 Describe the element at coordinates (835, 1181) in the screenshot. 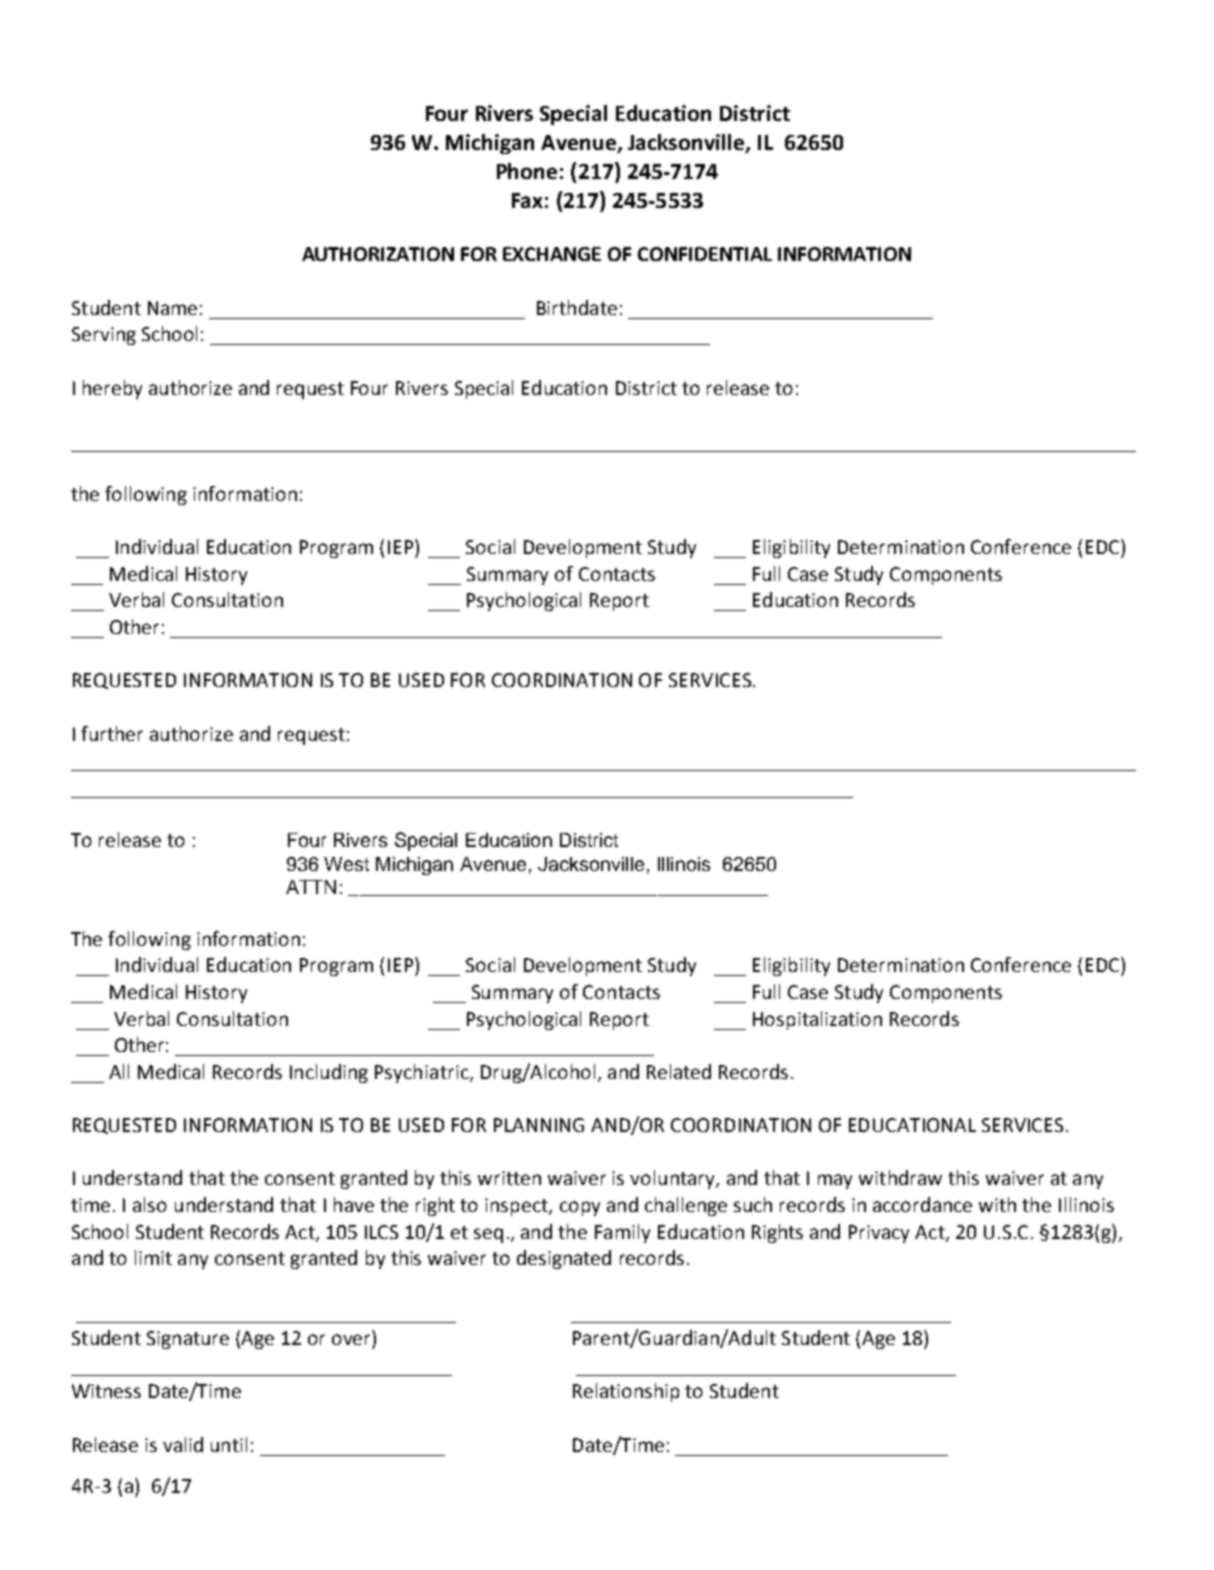

I see `may` at that location.
